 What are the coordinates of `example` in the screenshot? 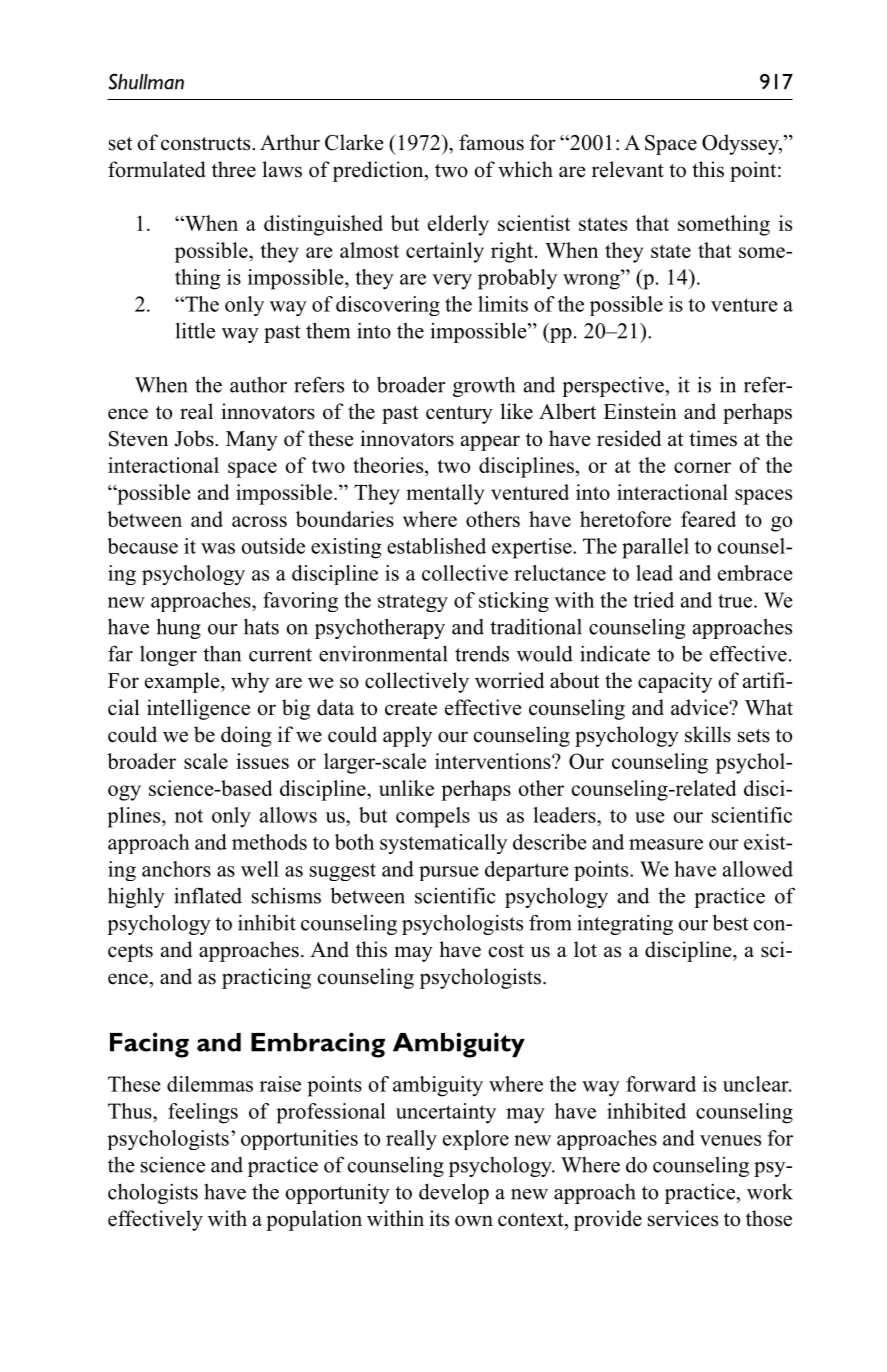 It's located at (183, 682).
